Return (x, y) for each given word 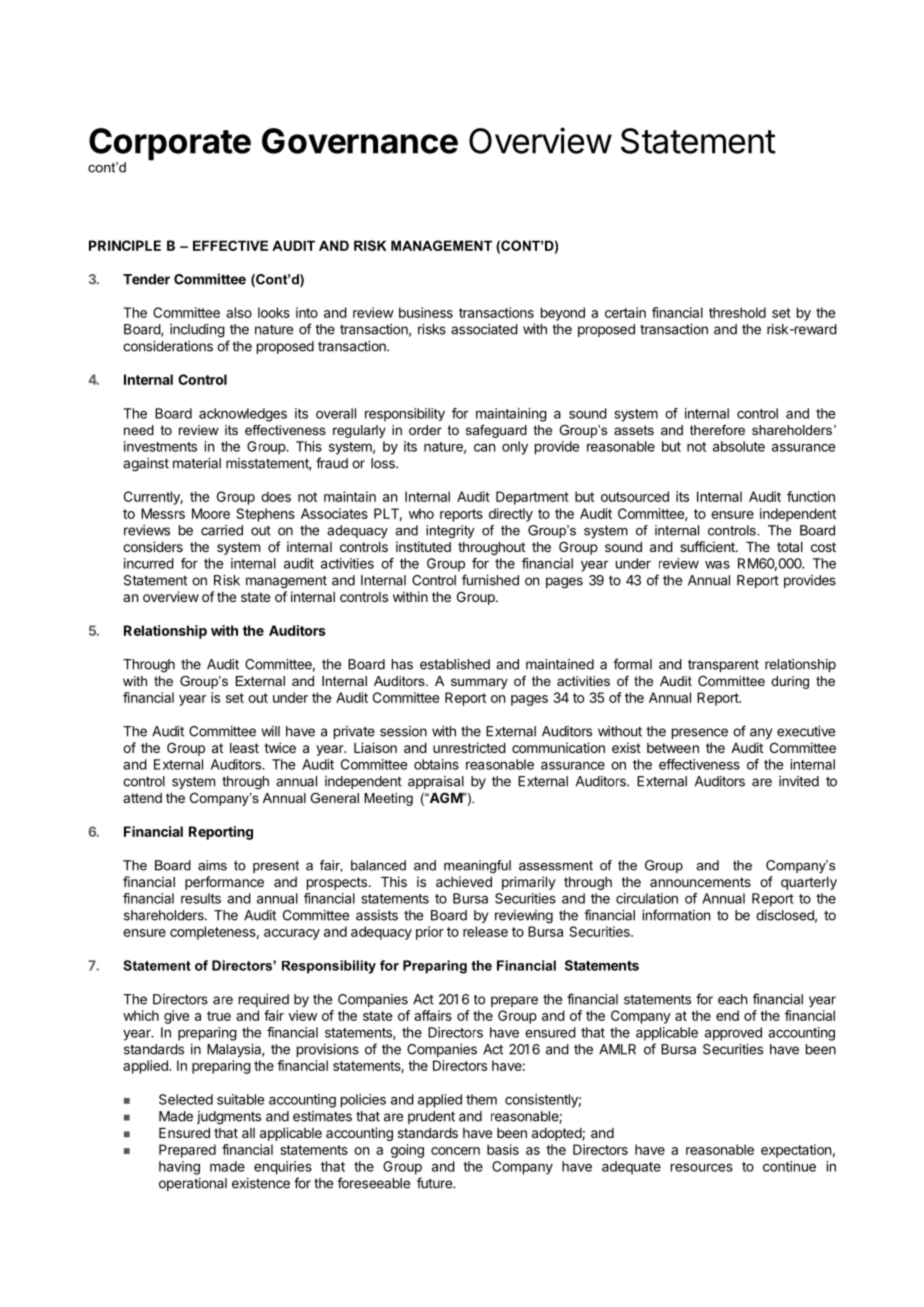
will (270, 731)
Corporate (170, 145)
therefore (717, 430)
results (201, 898)
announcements (700, 882)
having (179, 1168)
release (485, 931)
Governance (360, 141)
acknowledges (243, 415)
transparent (723, 666)
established (455, 664)
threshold (737, 312)
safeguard (496, 431)
